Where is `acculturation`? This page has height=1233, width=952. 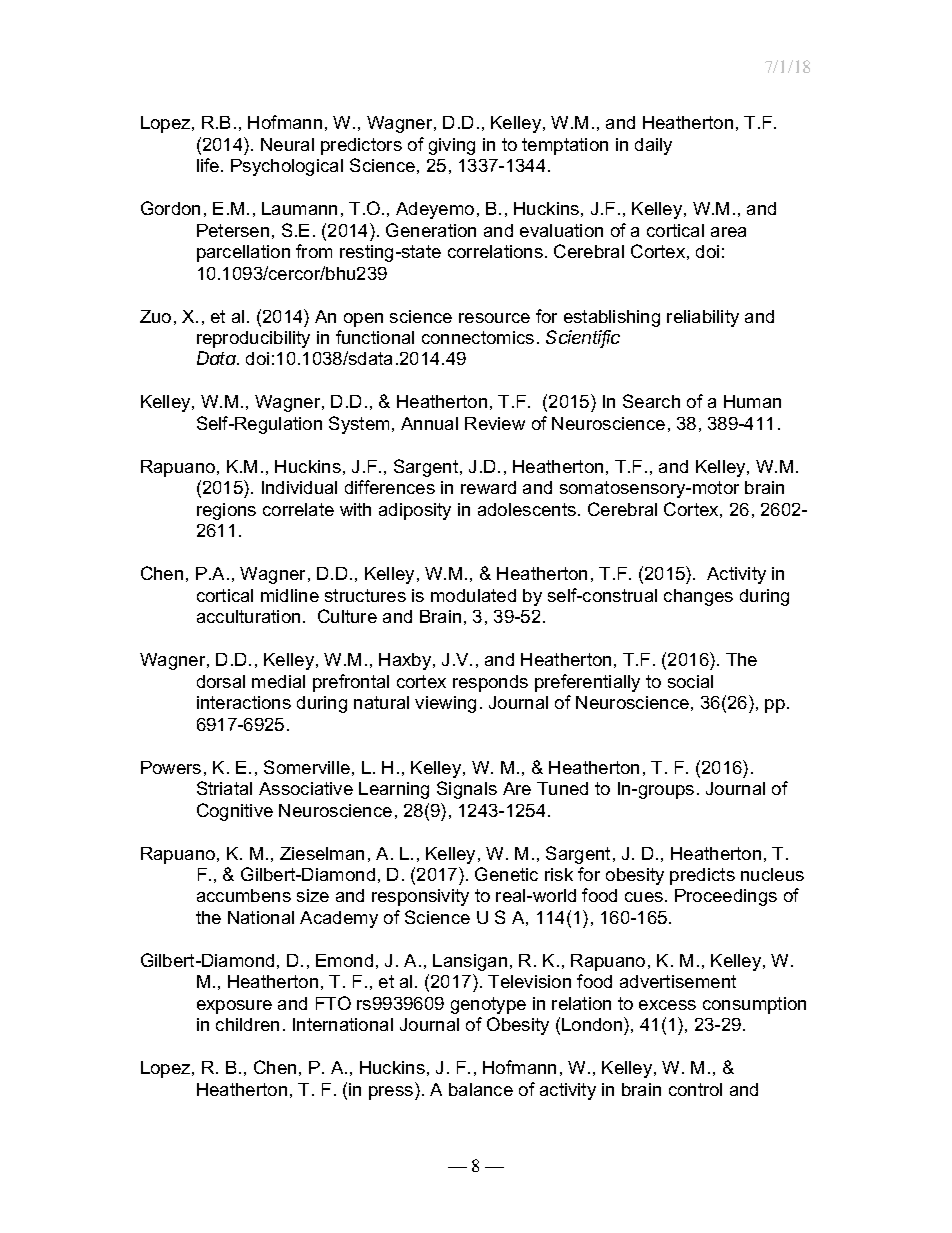
acculturation is located at coordinates (248, 616).
